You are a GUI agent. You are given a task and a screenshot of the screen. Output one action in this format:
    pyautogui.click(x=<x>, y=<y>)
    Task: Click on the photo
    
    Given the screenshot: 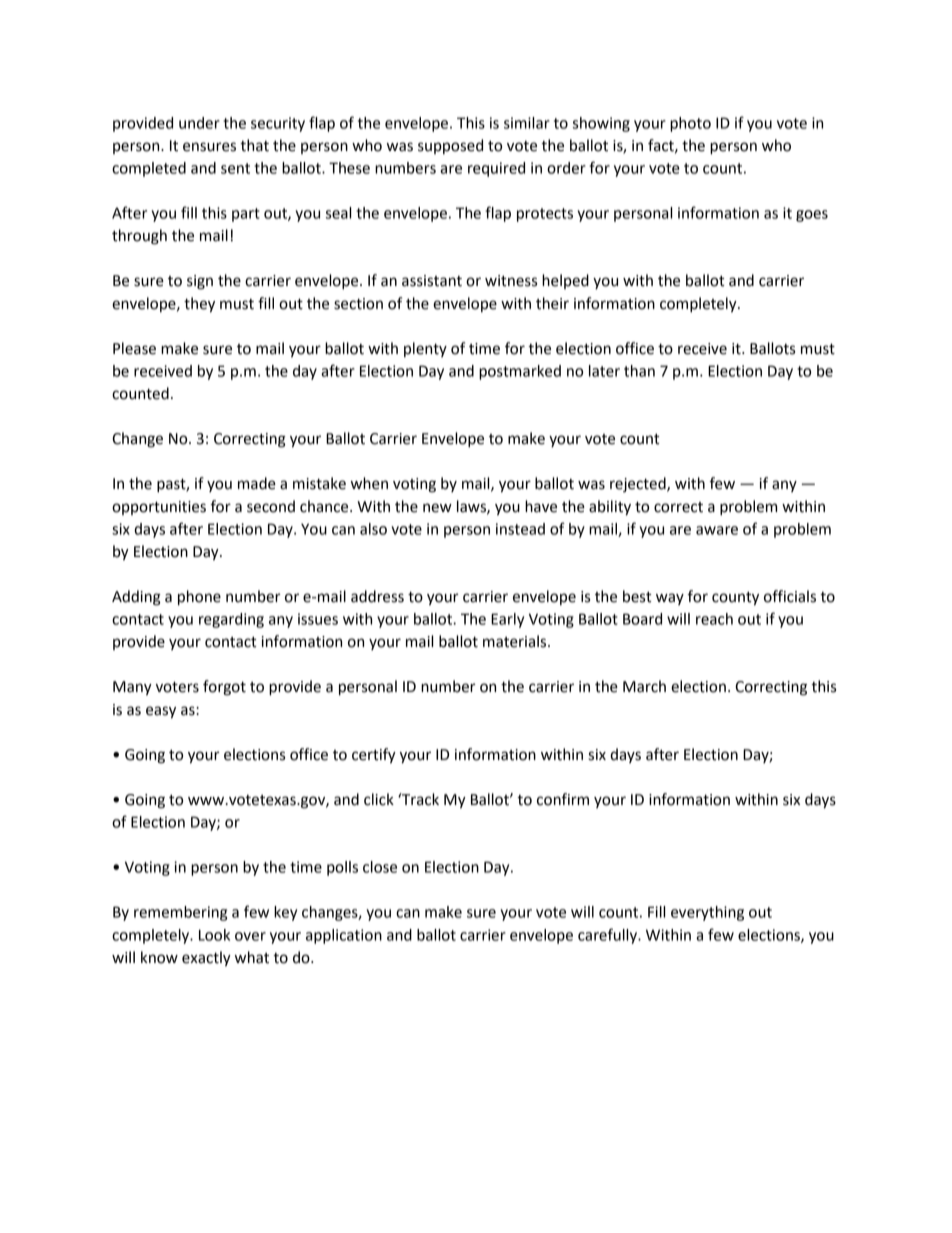 What is the action you would take?
    pyautogui.click(x=690, y=124)
